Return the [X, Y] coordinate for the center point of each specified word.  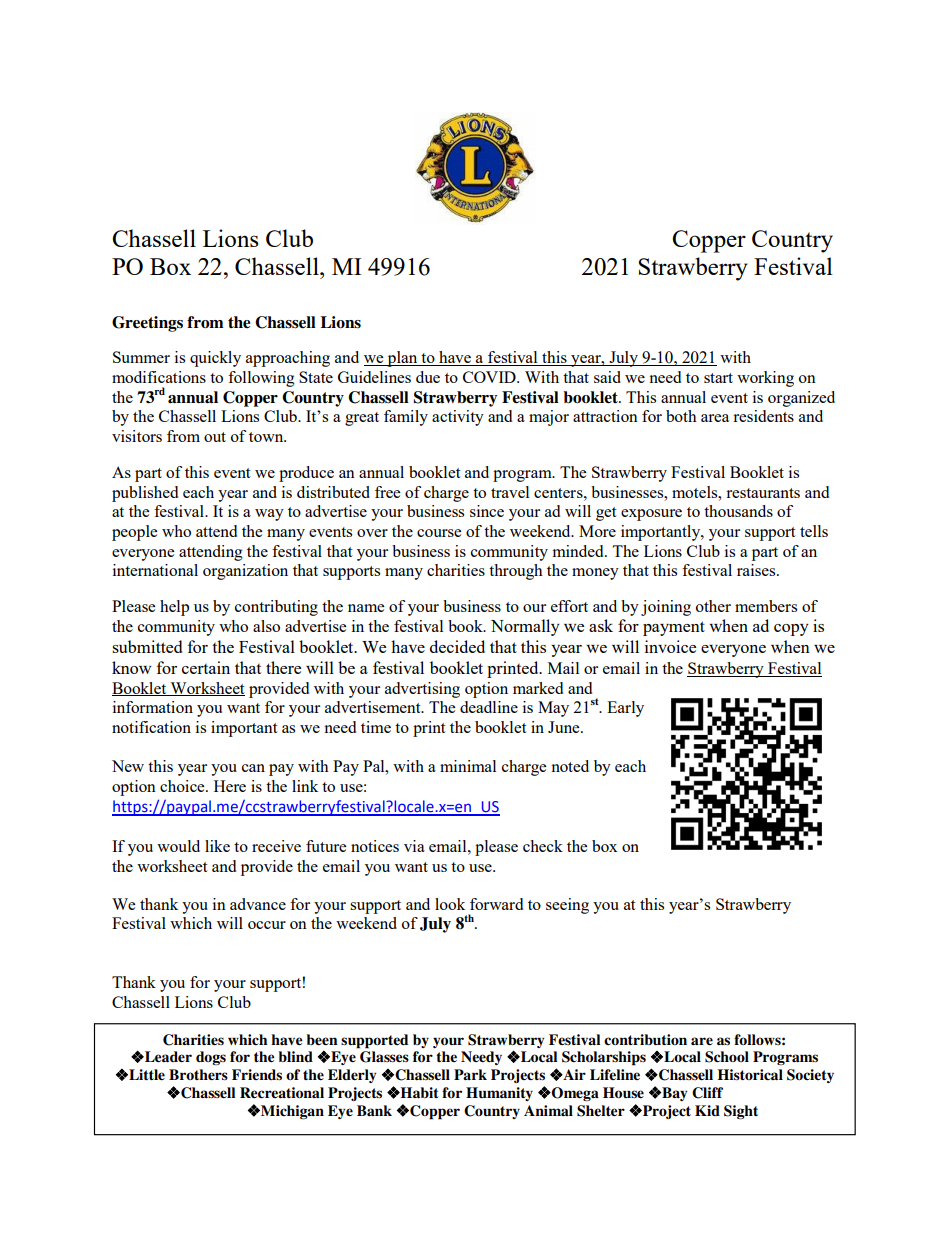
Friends [257, 1075]
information [153, 707]
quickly [215, 359]
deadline [489, 707]
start [718, 378]
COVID [490, 377]
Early [625, 709]
